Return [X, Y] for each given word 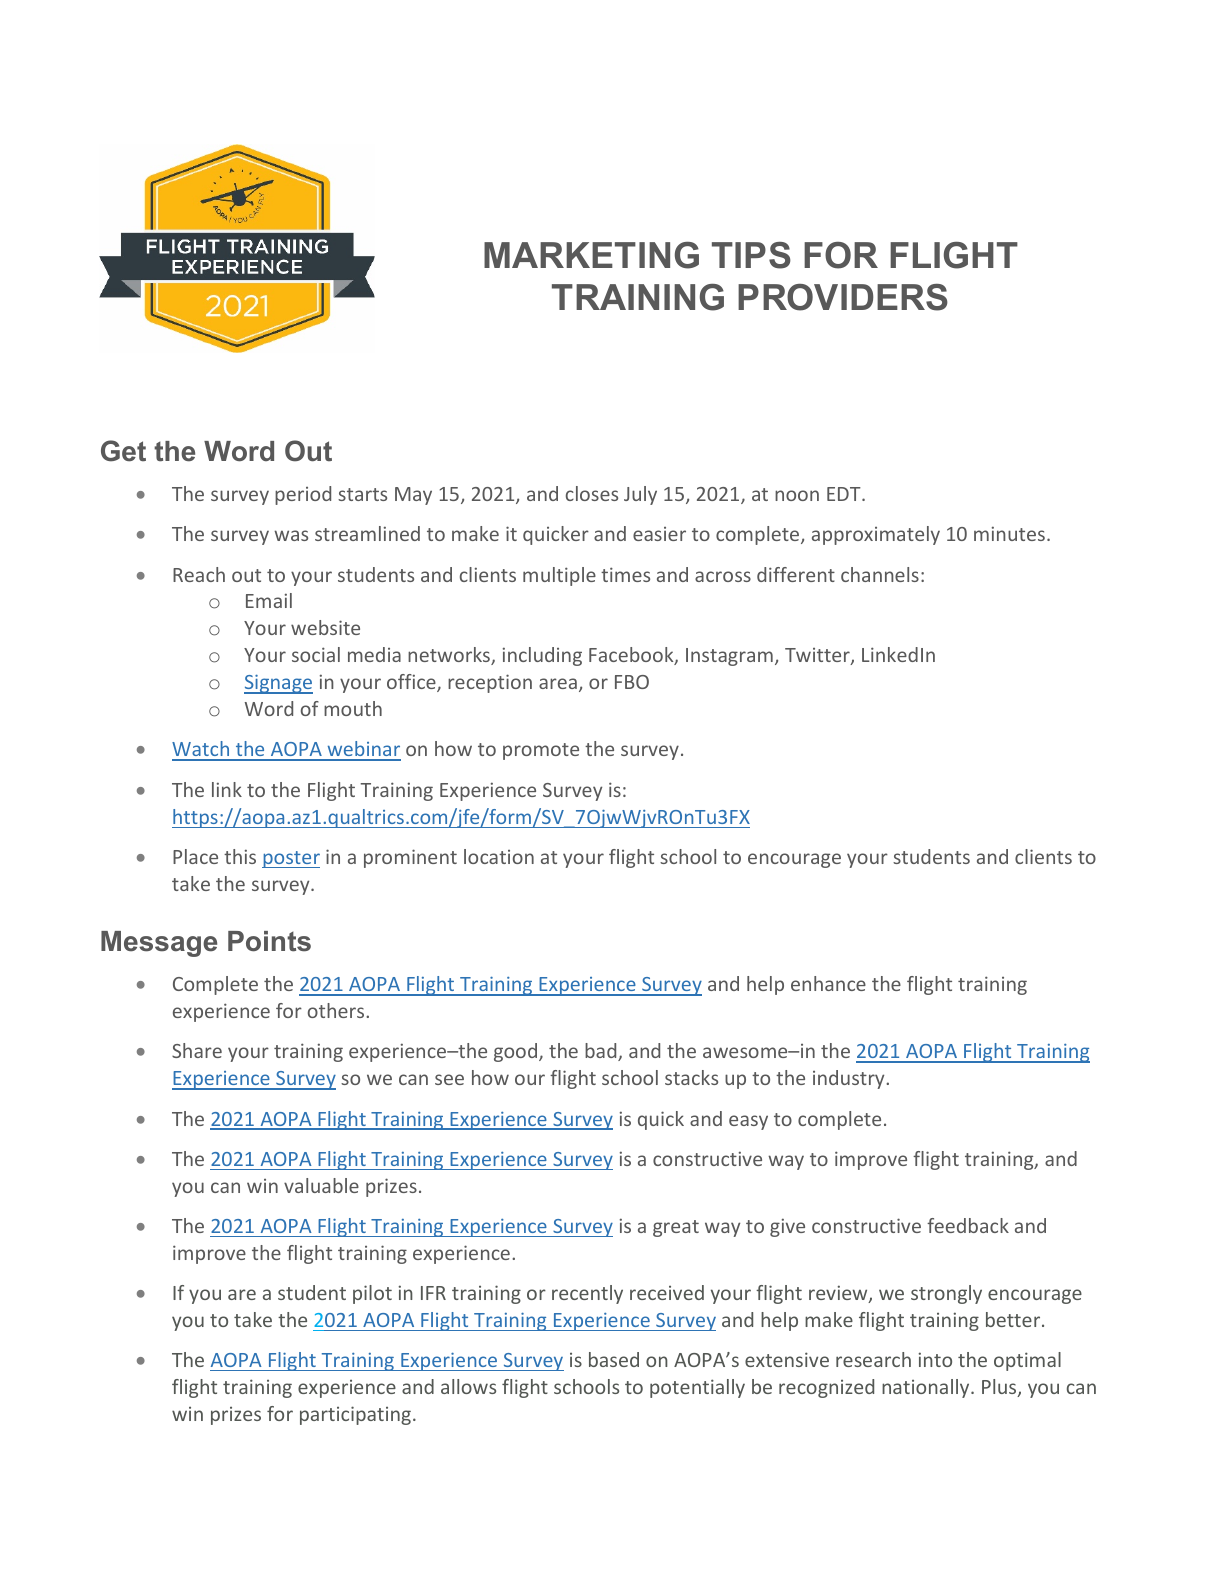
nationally [927, 1388]
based [614, 1359]
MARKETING [591, 255]
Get [123, 451]
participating [355, 1415]
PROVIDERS [843, 297]
